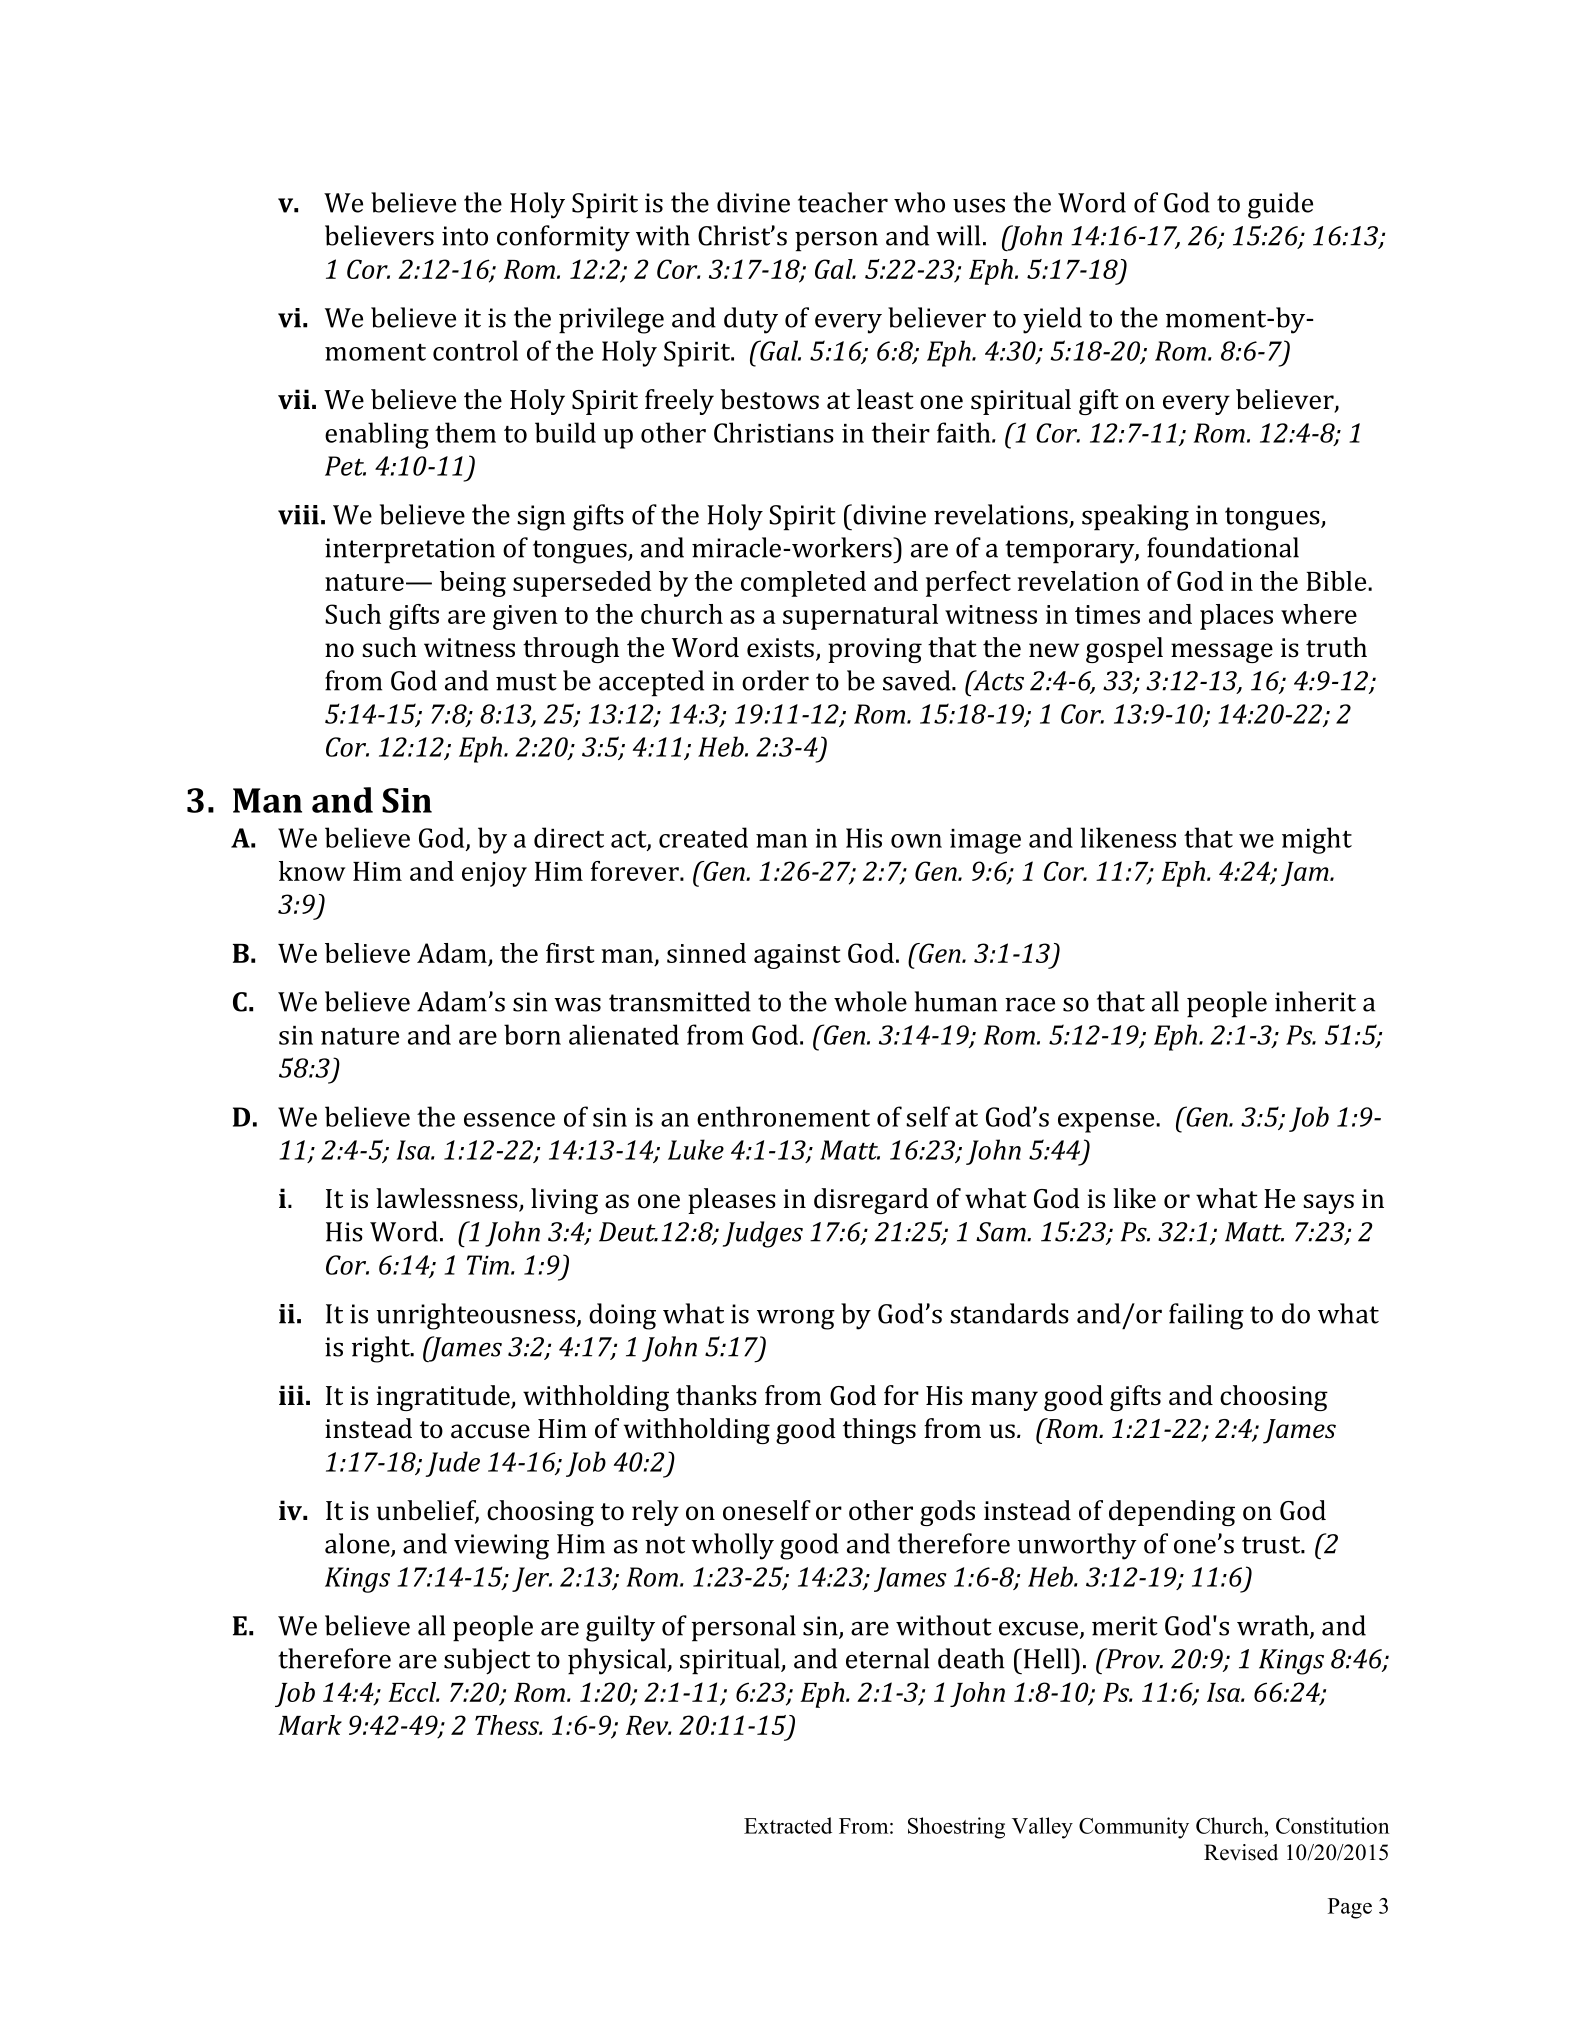  I want to click on ingratitude, so click(444, 1398).
